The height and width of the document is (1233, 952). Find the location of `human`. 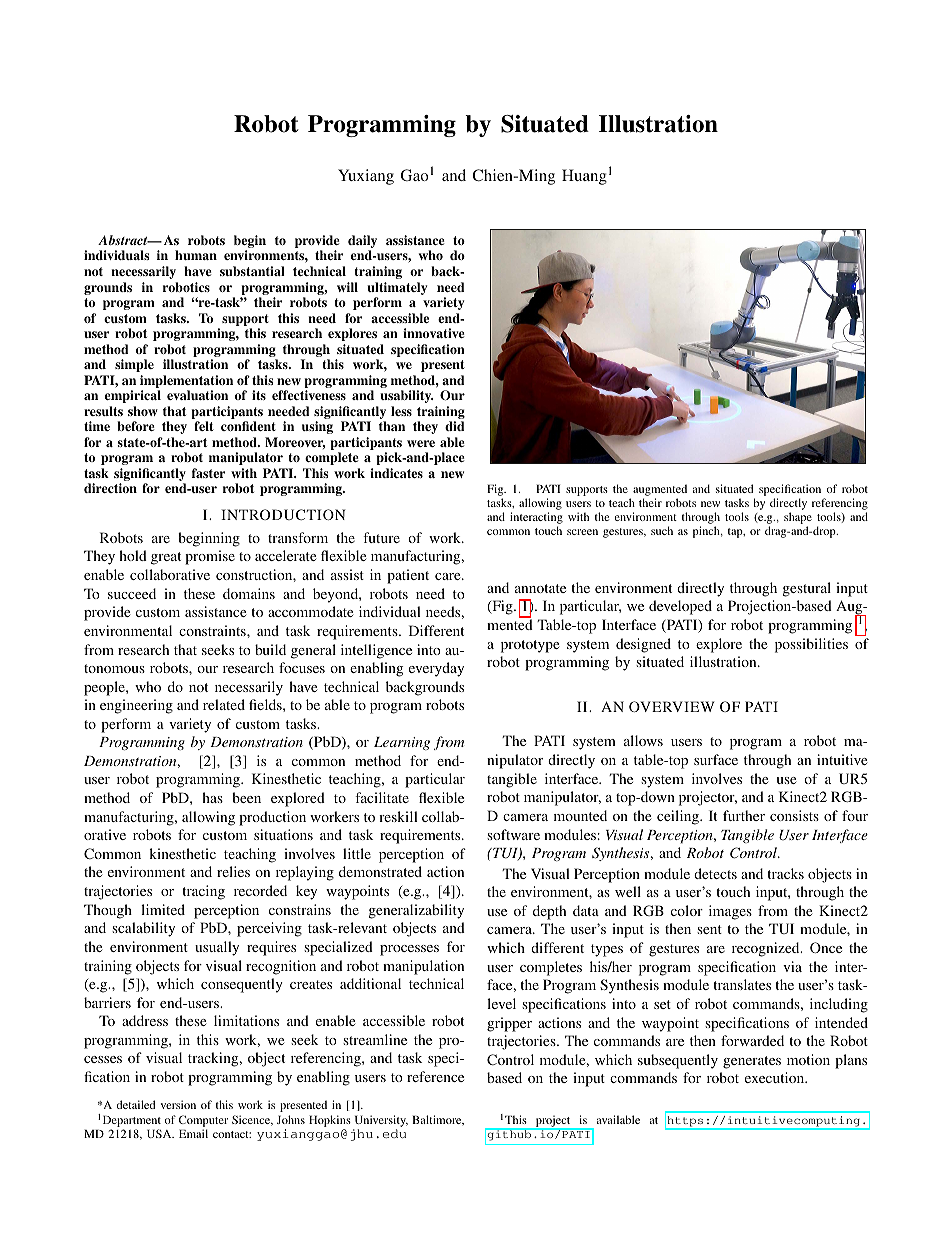

human is located at coordinates (196, 255).
